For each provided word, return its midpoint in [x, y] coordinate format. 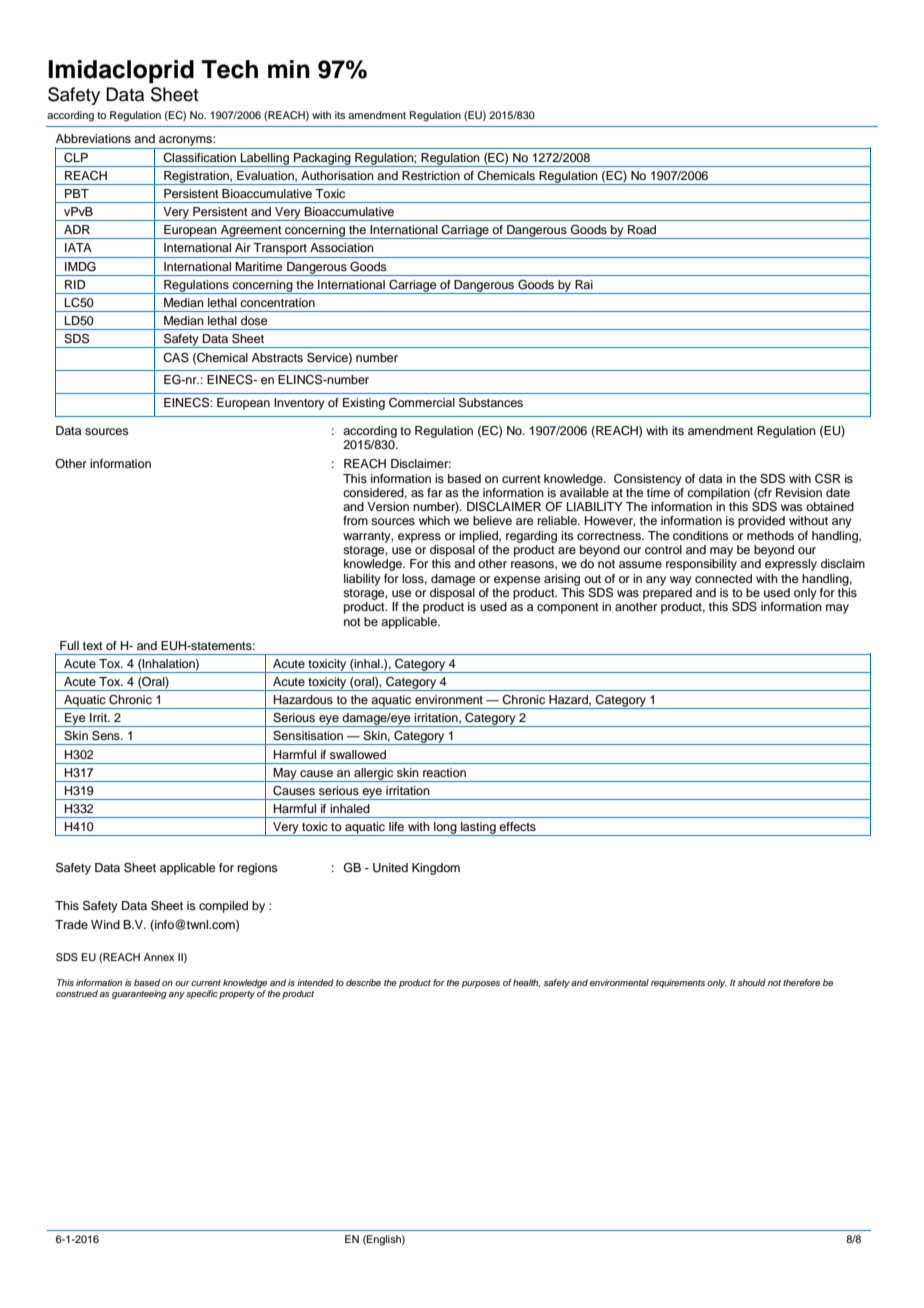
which [434, 520]
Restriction [431, 175]
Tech [230, 69]
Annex [159, 957]
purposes [480, 984]
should [752, 982]
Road [642, 229]
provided [761, 522]
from [355, 520]
